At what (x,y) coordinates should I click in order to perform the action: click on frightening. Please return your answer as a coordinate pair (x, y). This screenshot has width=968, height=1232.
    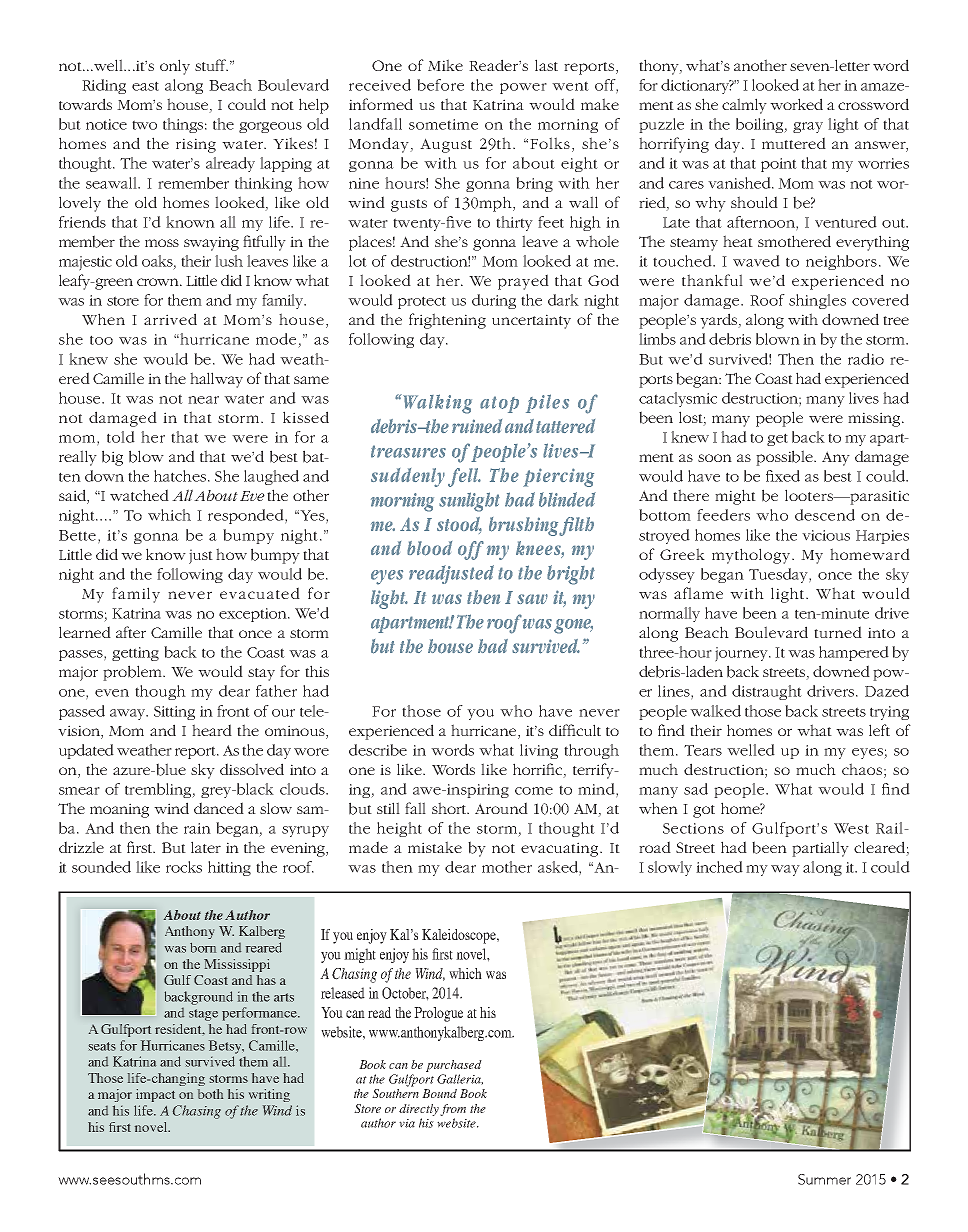
    Looking at the image, I should click on (447, 321).
